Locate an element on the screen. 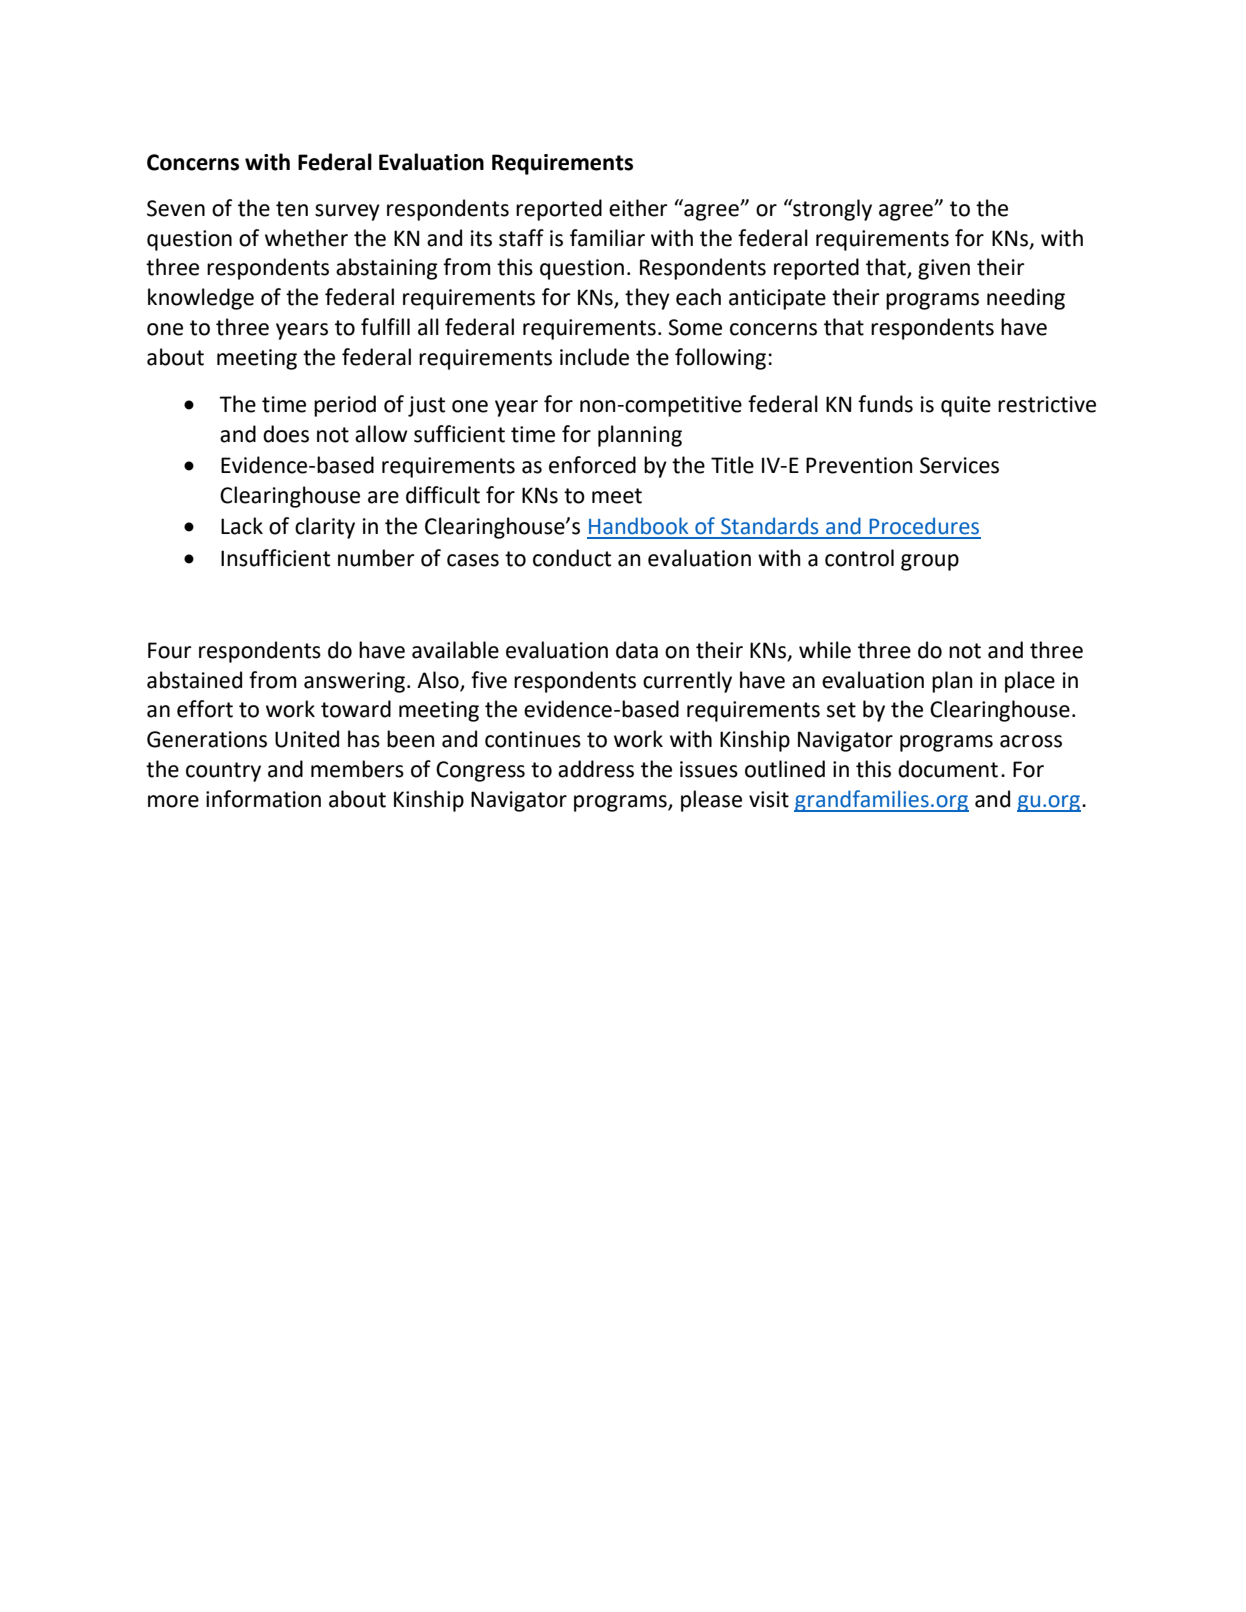 This screenshot has width=1246, height=1612. enforced is located at coordinates (592, 465).
